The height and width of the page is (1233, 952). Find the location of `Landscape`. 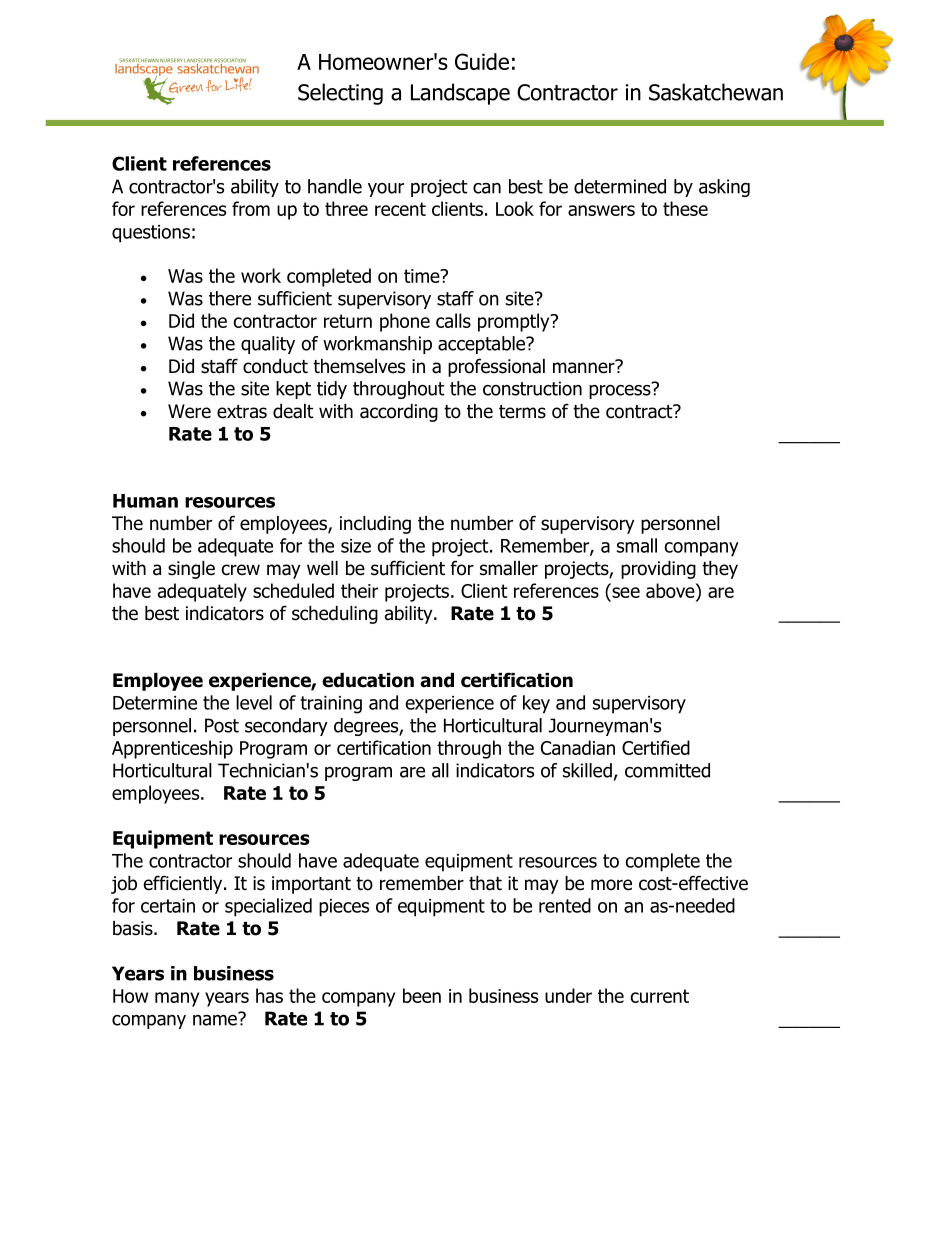

Landscape is located at coordinates (460, 94).
